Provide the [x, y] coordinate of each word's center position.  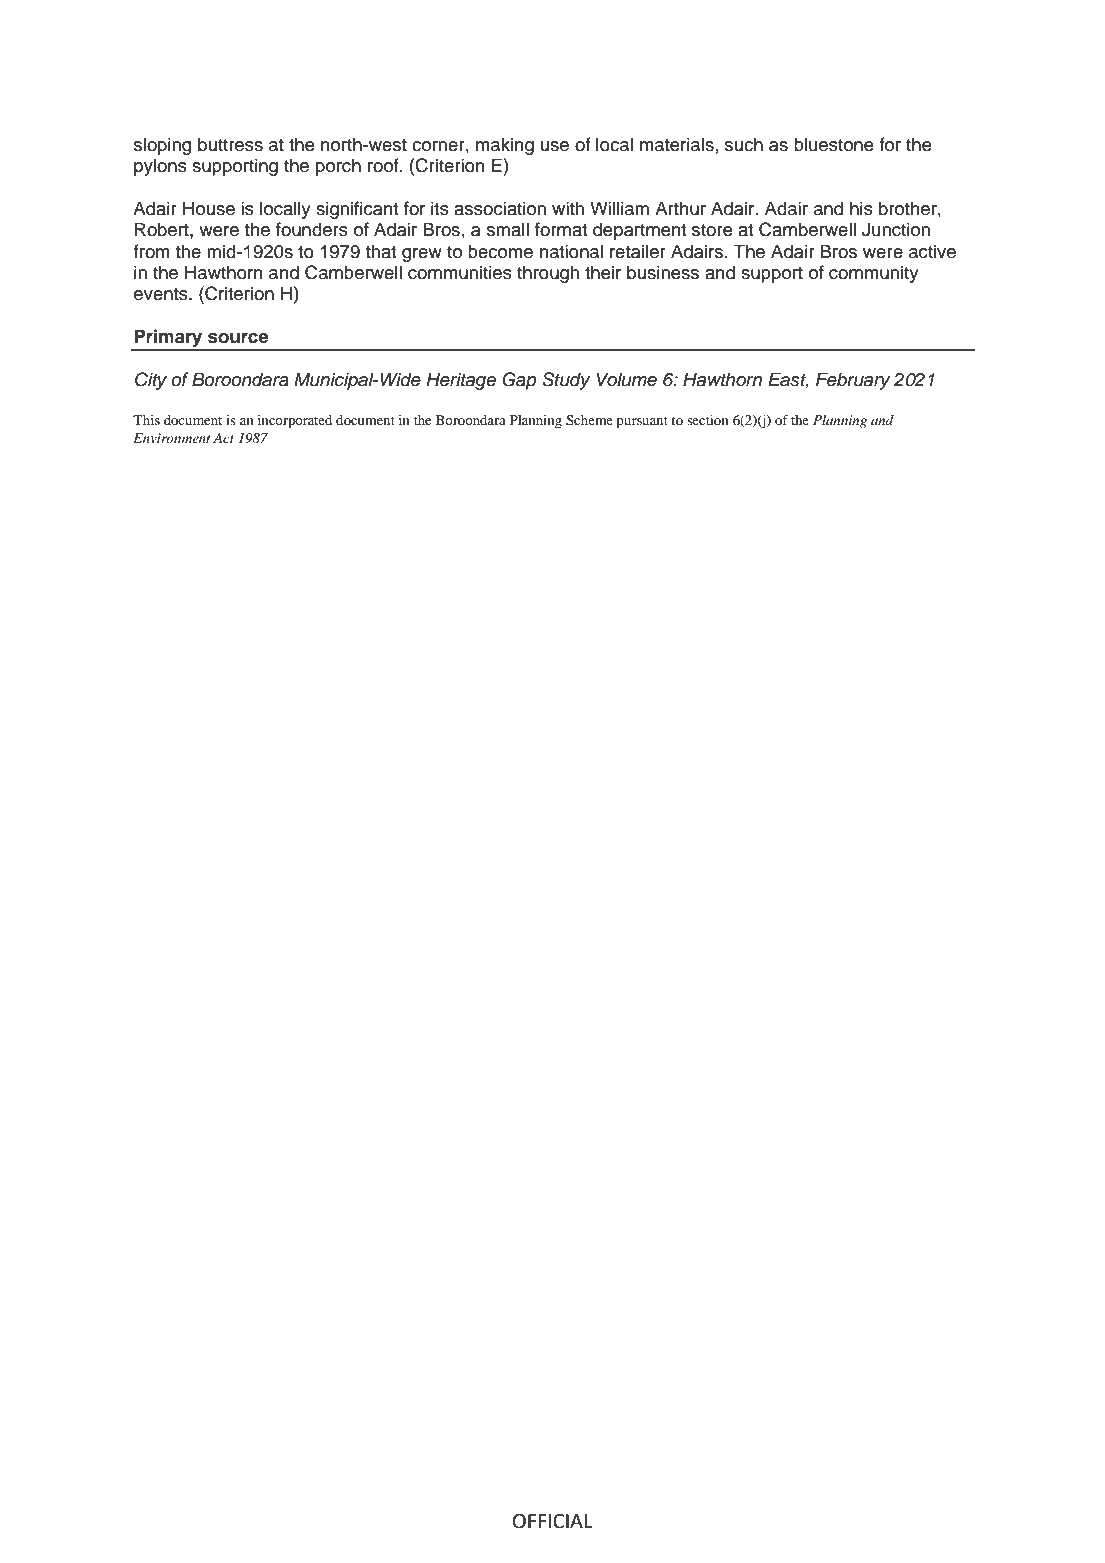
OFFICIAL [553, 1521]
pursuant [642, 423]
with [568, 208]
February [853, 381]
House [209, 208]
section [708, 420]
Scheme [589, 420]
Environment [171, 438]
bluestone [834, 144]
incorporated [295, 422]
